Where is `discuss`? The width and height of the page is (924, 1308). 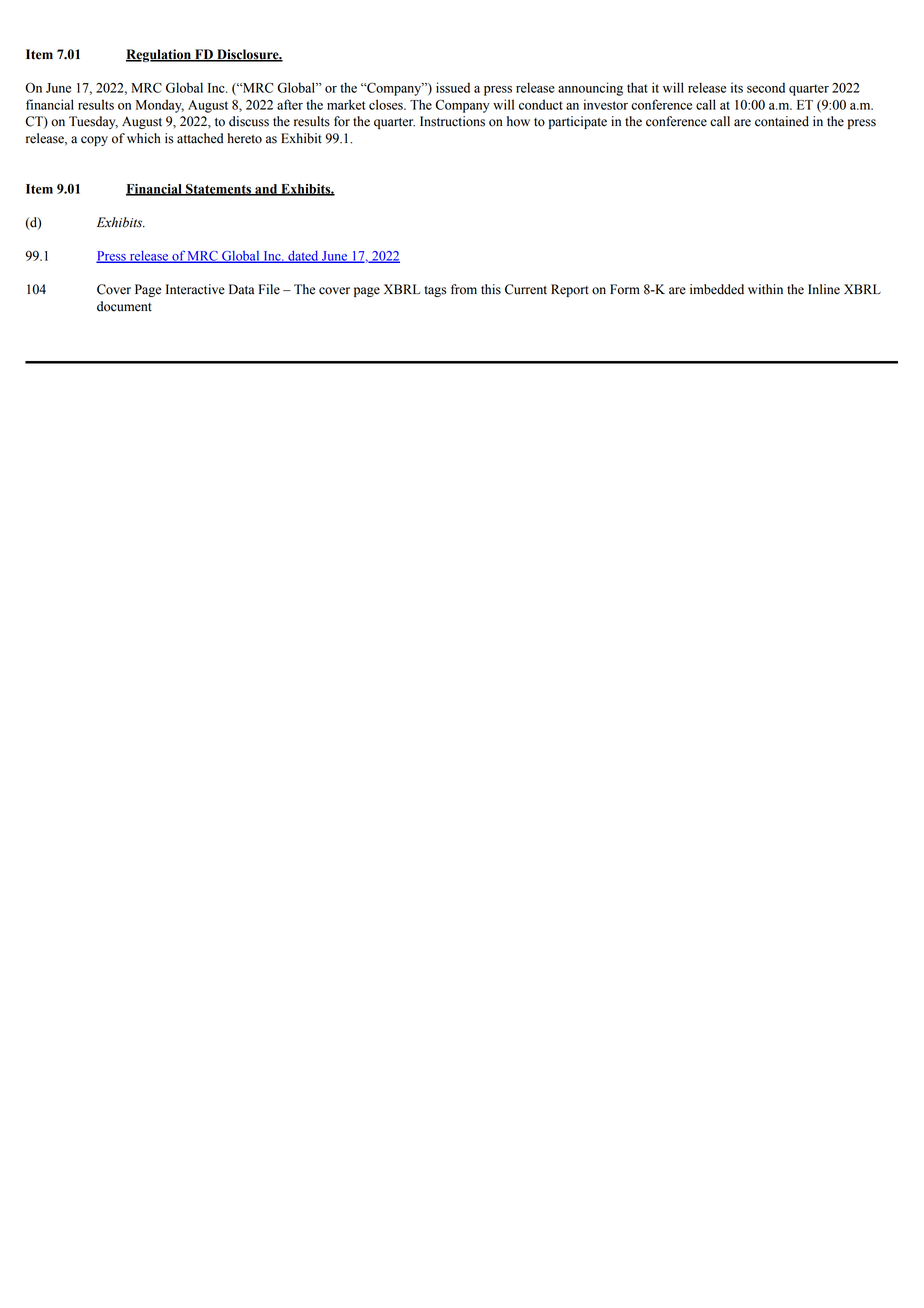 discuss is located at coordinates (249, 121).
